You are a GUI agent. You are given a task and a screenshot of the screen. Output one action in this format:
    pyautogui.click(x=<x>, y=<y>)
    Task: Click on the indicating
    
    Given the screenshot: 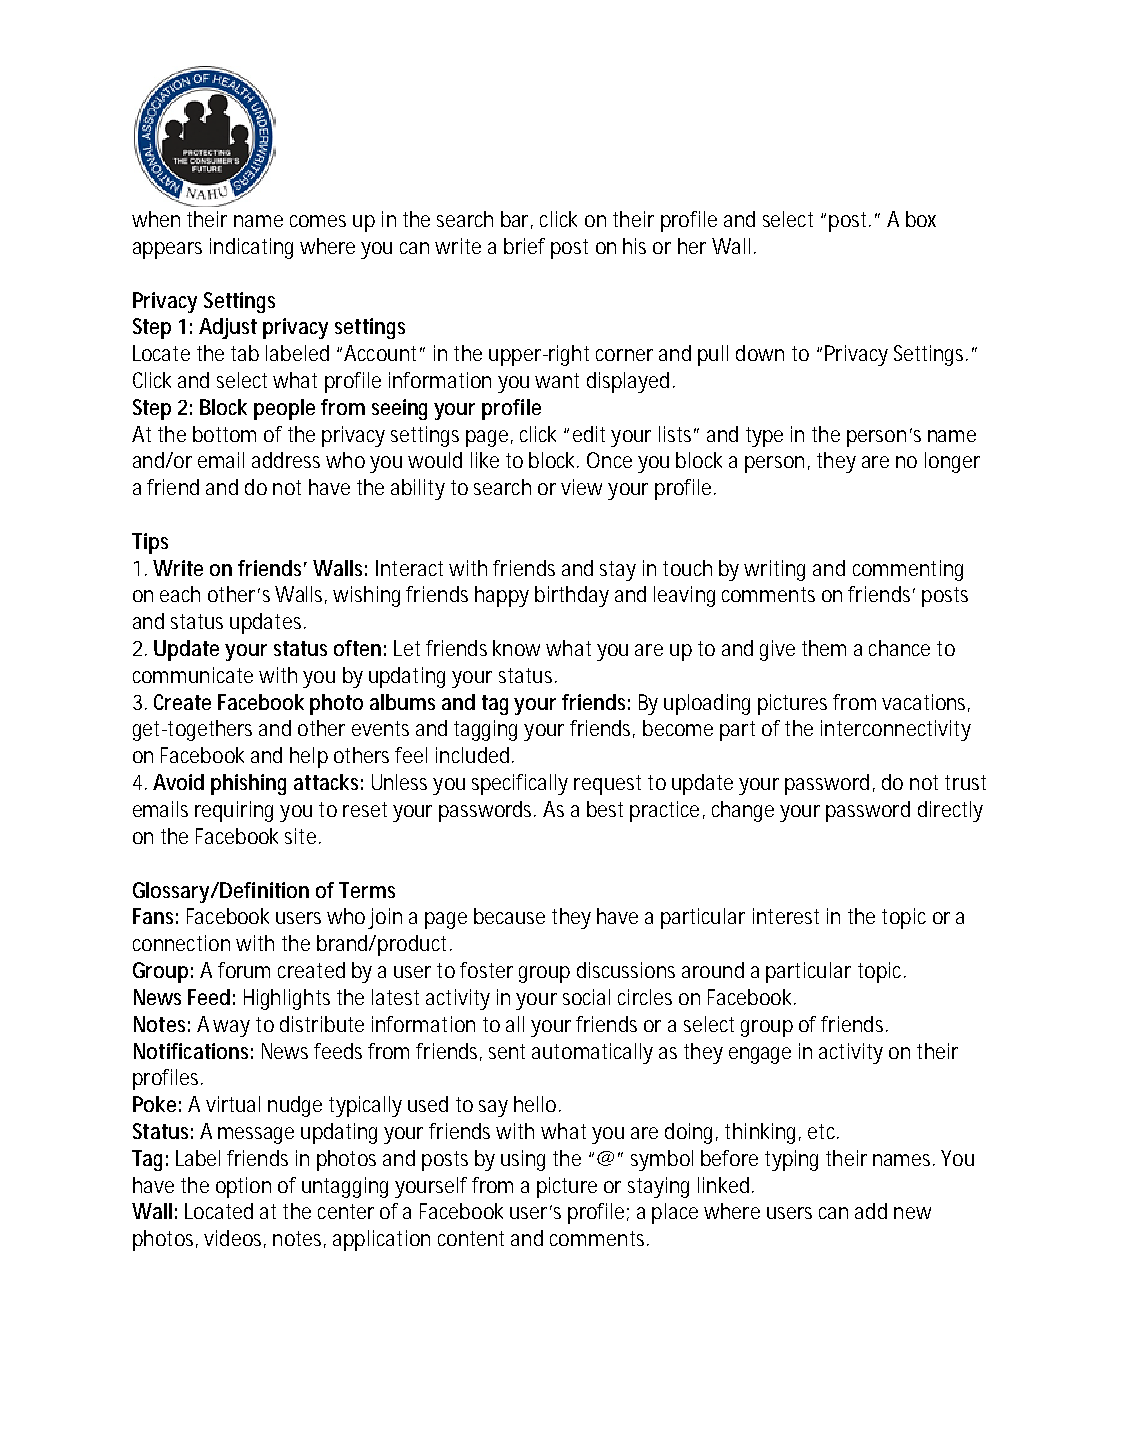 What is the action you would take?
    pyautogui.click(x=251, y=248)
